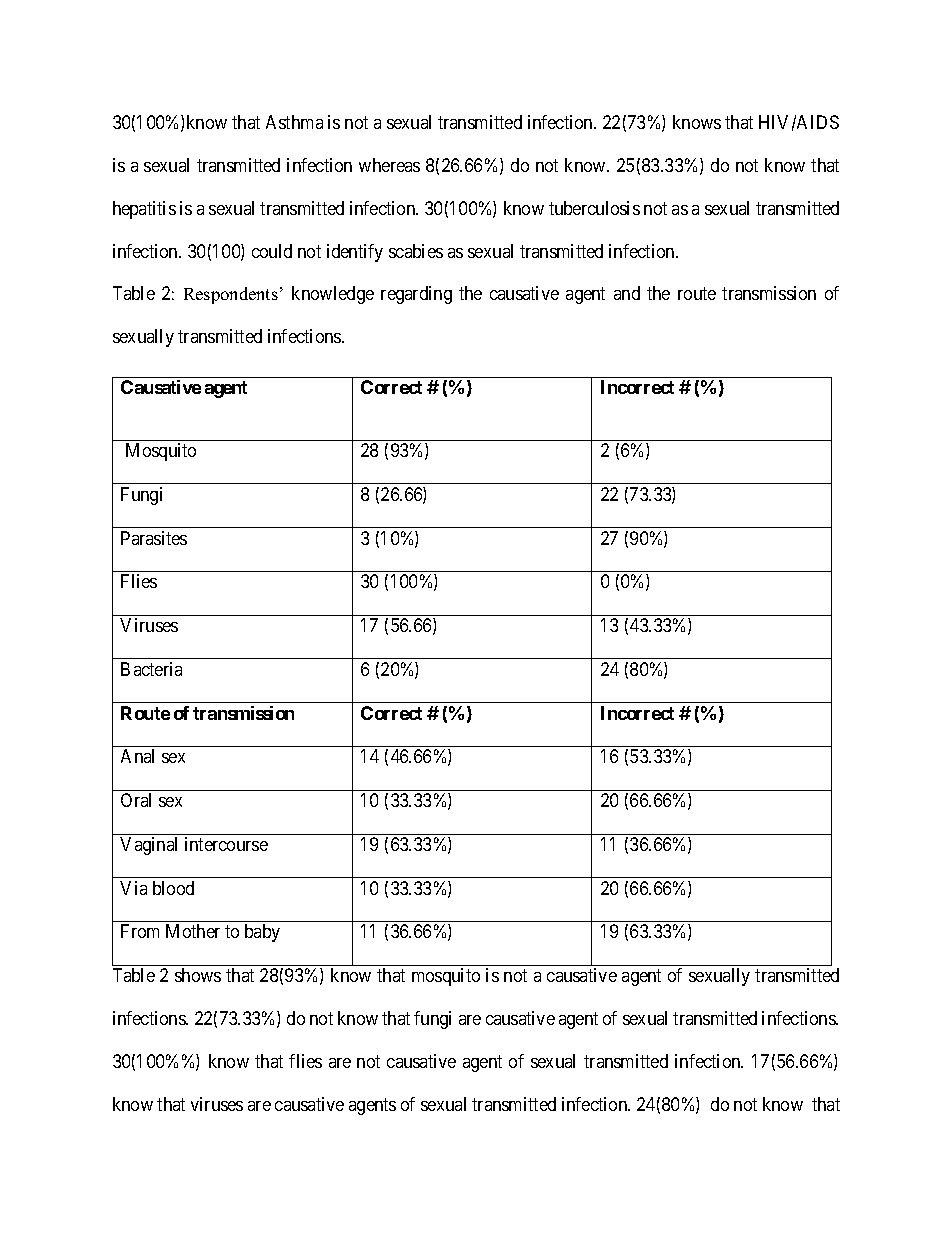 This image has width=952, height=1233. I want to click on whereas, so click(389, 165).
